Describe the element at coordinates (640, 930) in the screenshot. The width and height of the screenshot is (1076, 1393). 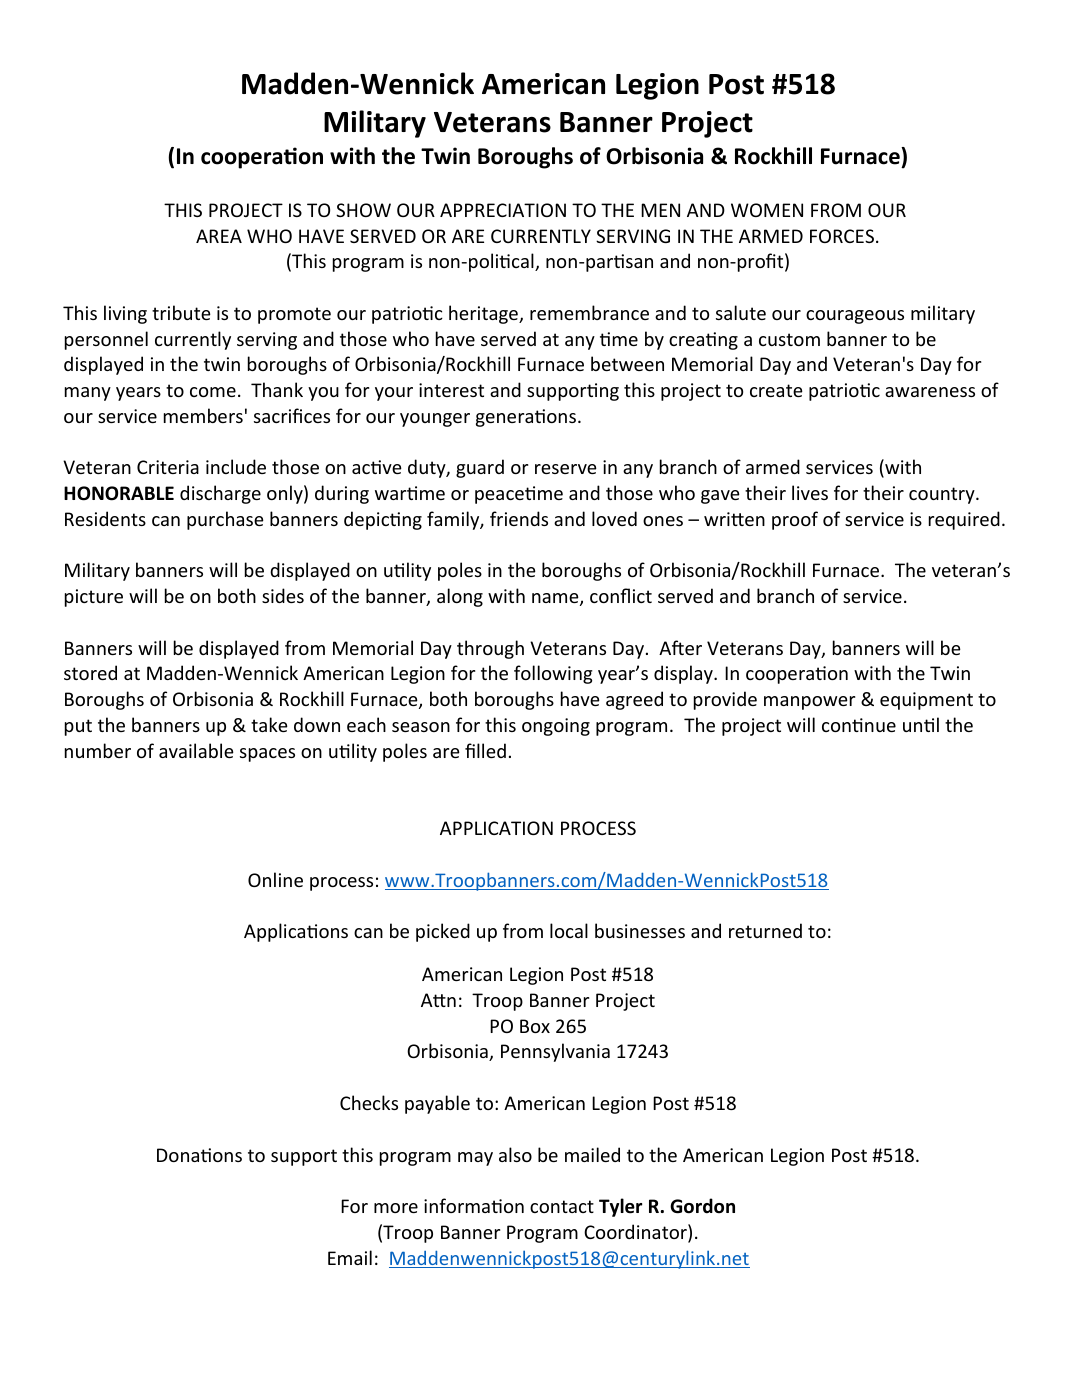
I see `businesses` at that location.
